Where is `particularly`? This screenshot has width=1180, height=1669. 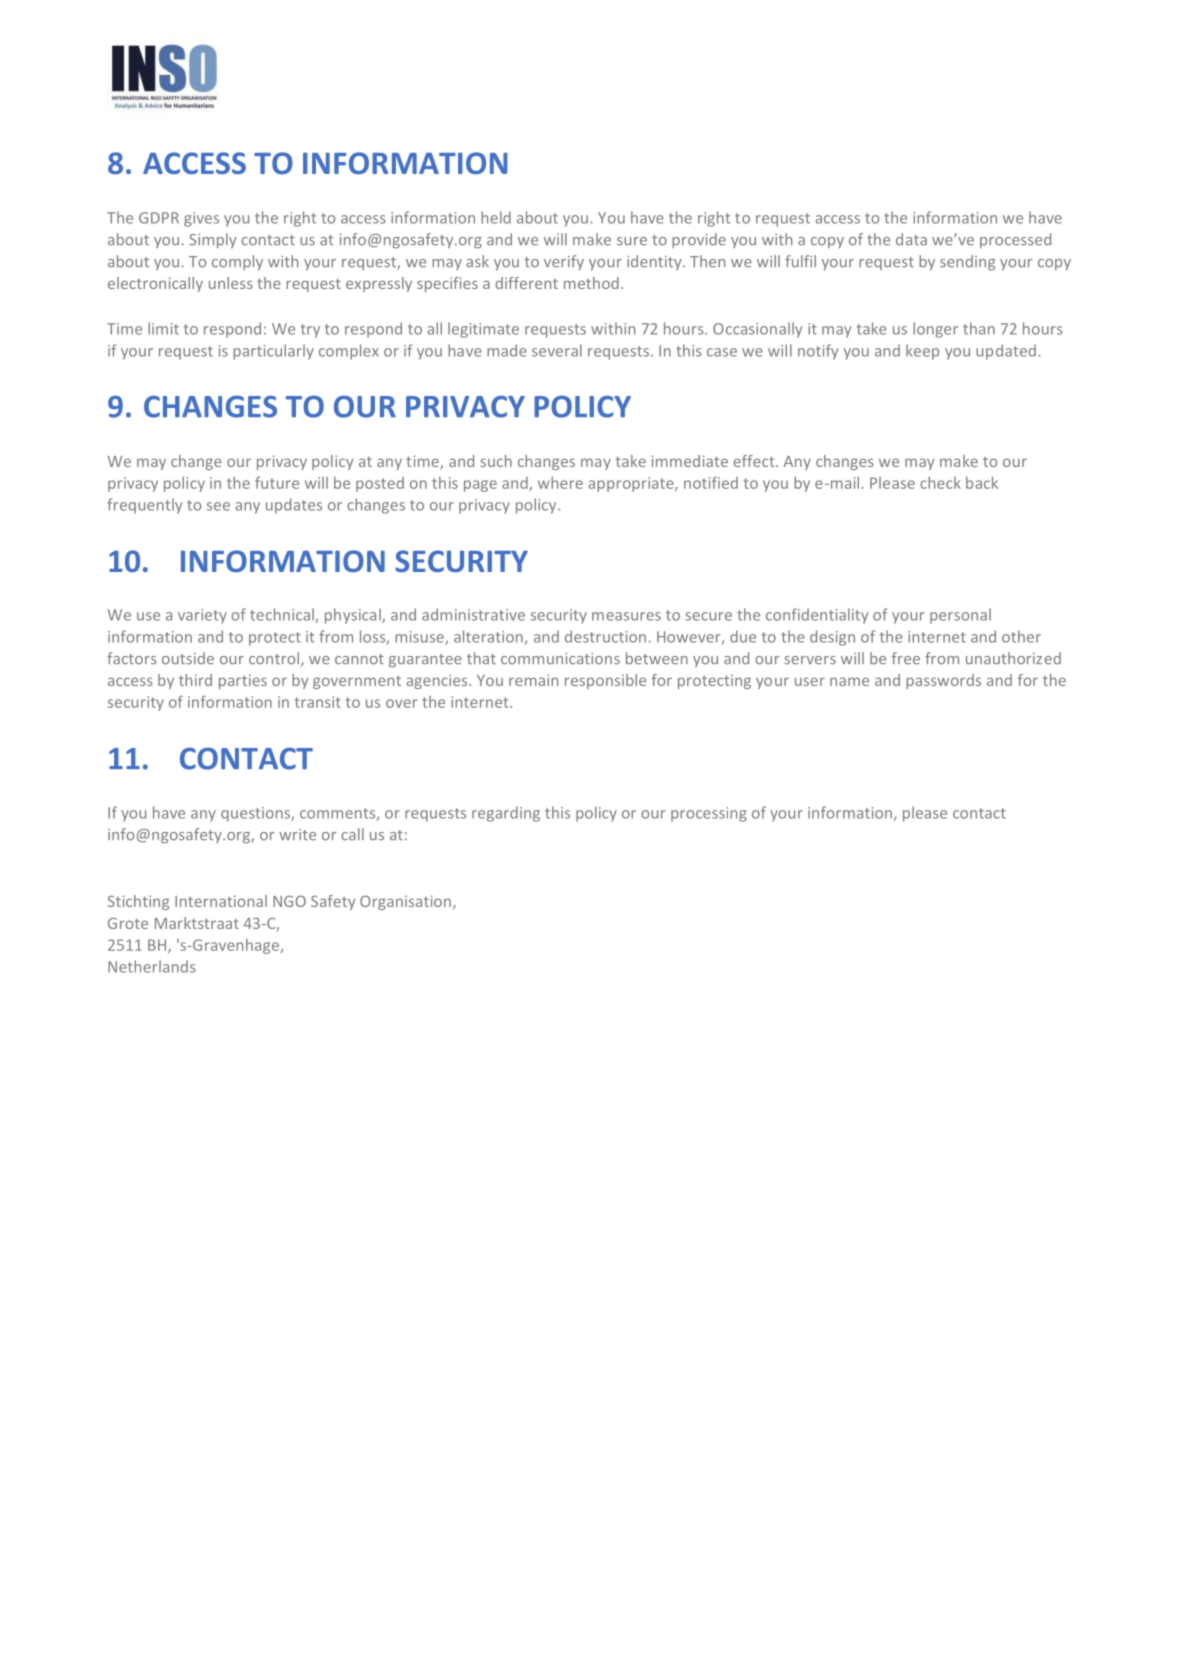 particularly is located at coordinates (273, 352).
